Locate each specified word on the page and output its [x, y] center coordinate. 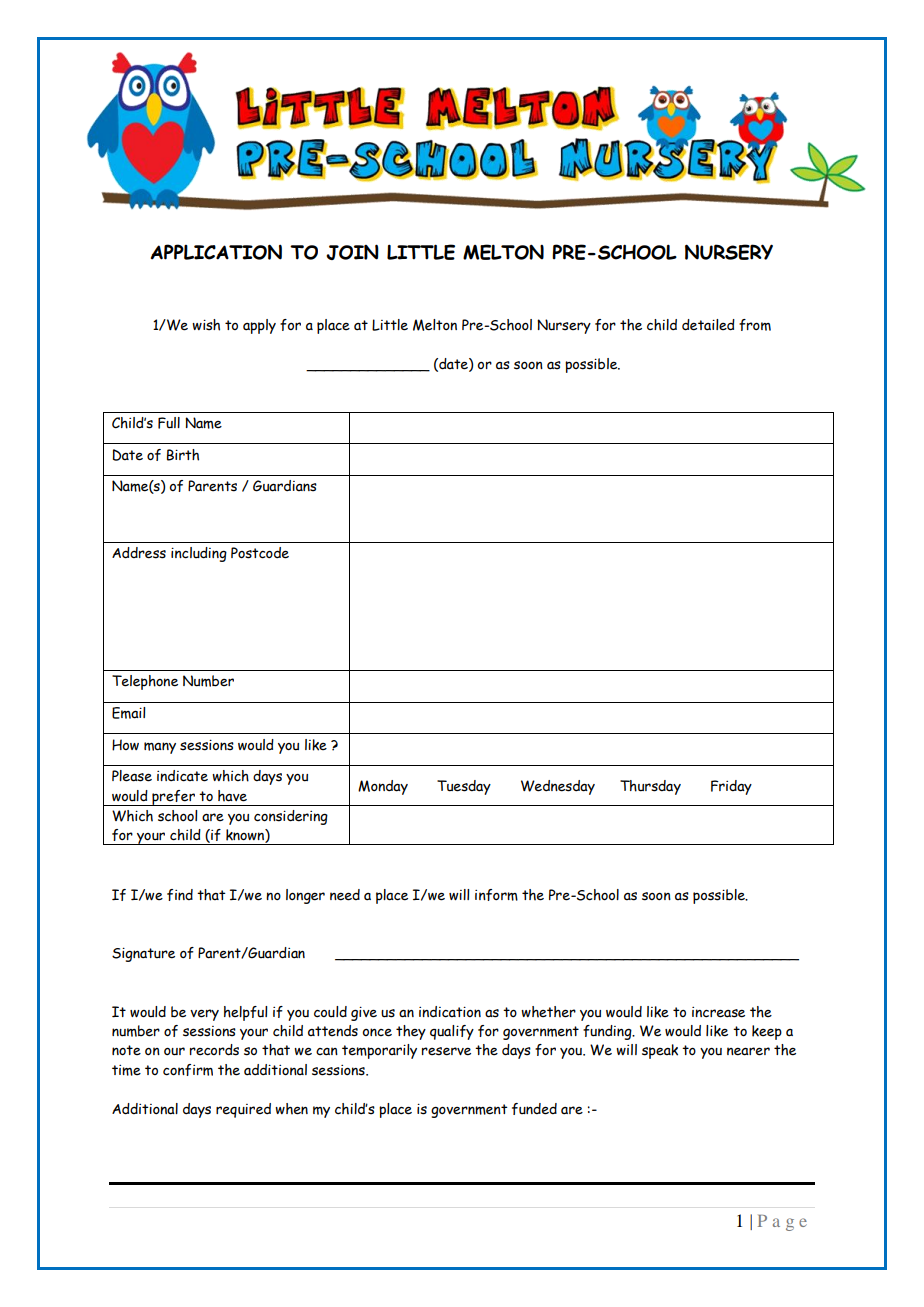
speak [660, 1051]
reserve [446, 1051]
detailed [708, 325]
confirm [188, 1070]
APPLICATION [216, 252]
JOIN [352, 252]
